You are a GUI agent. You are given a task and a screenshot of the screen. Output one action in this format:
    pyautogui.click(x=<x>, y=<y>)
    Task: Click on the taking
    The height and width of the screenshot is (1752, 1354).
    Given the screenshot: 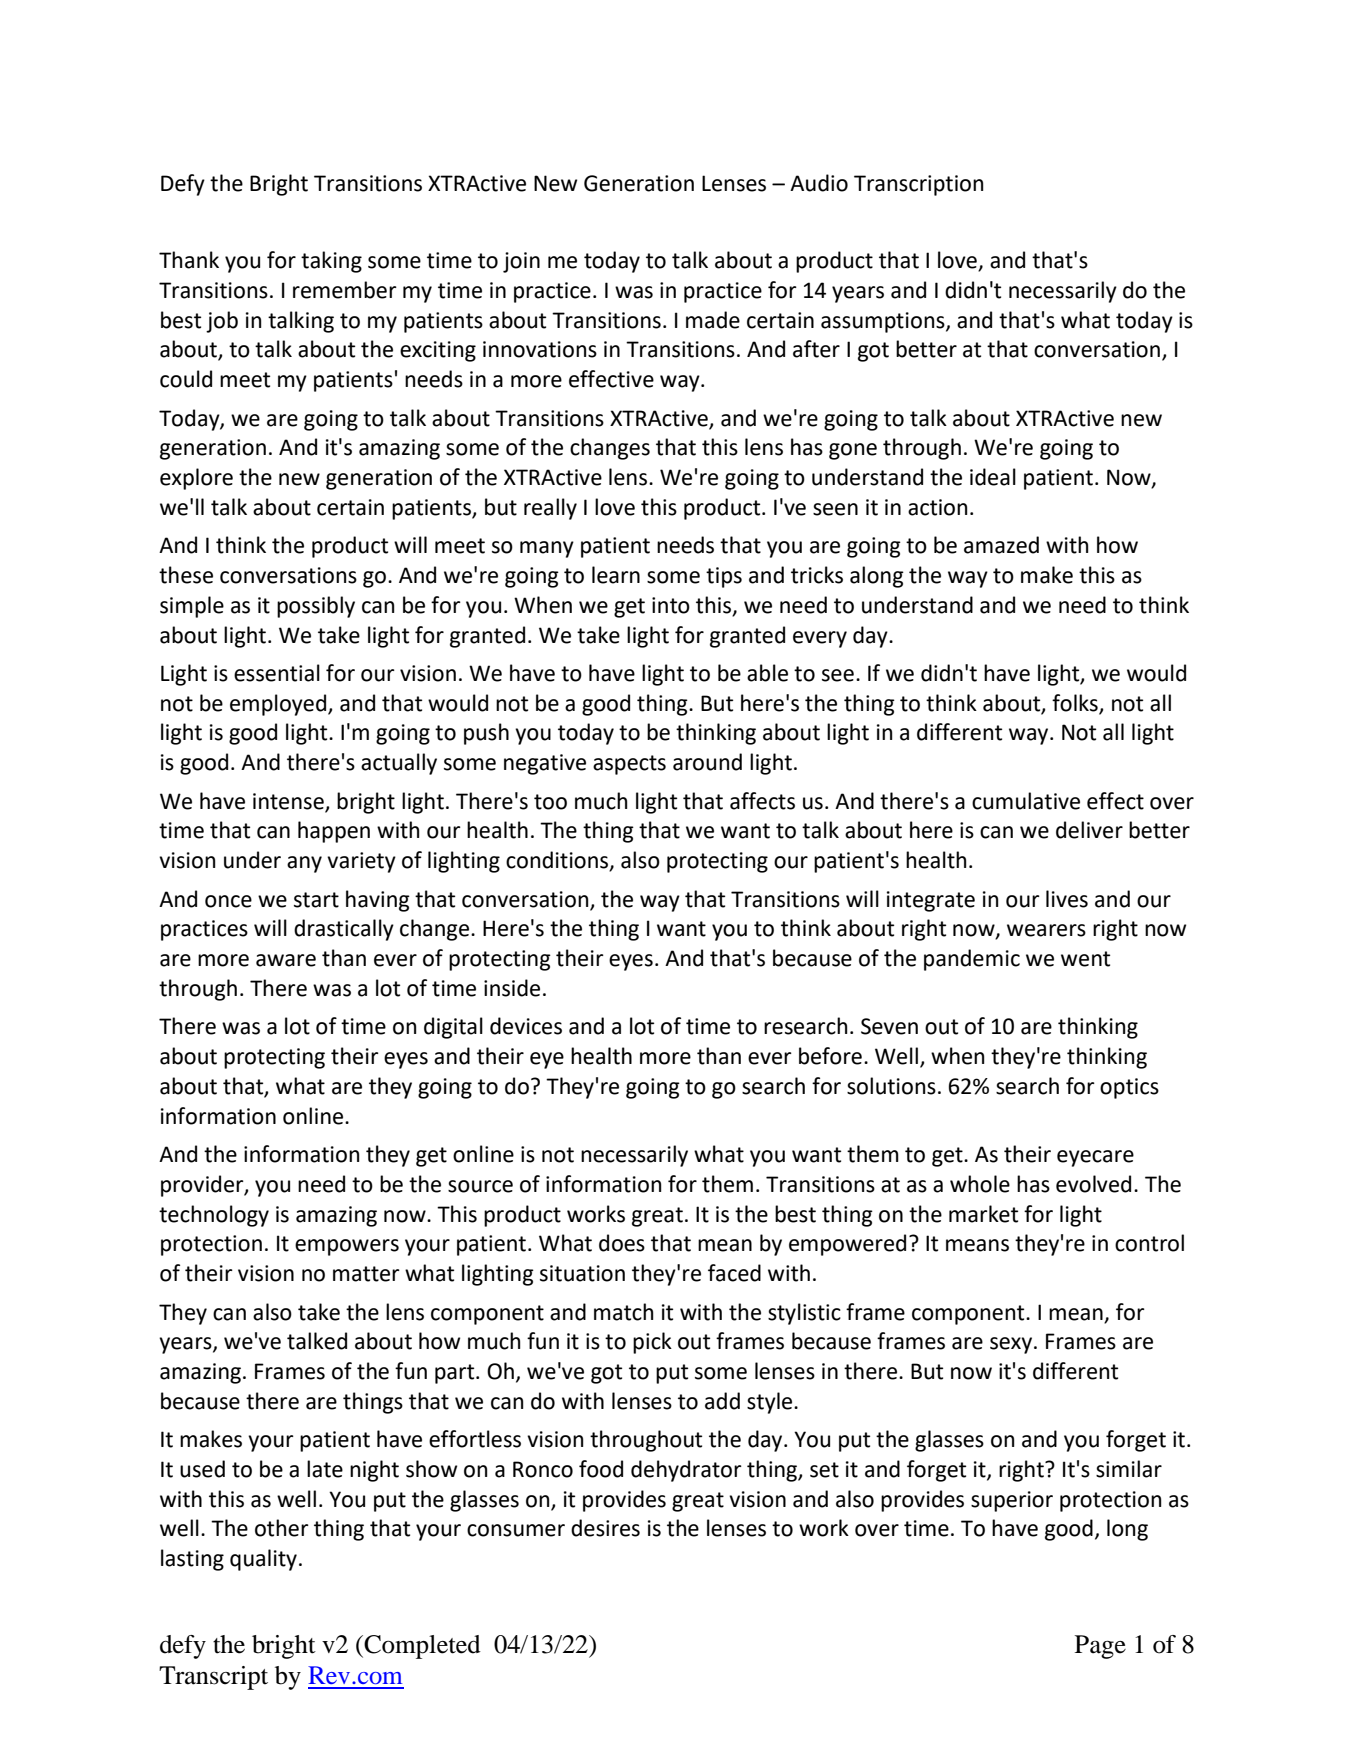 What is the action you would take?
    pyautogui.click(x=331, y=262)
